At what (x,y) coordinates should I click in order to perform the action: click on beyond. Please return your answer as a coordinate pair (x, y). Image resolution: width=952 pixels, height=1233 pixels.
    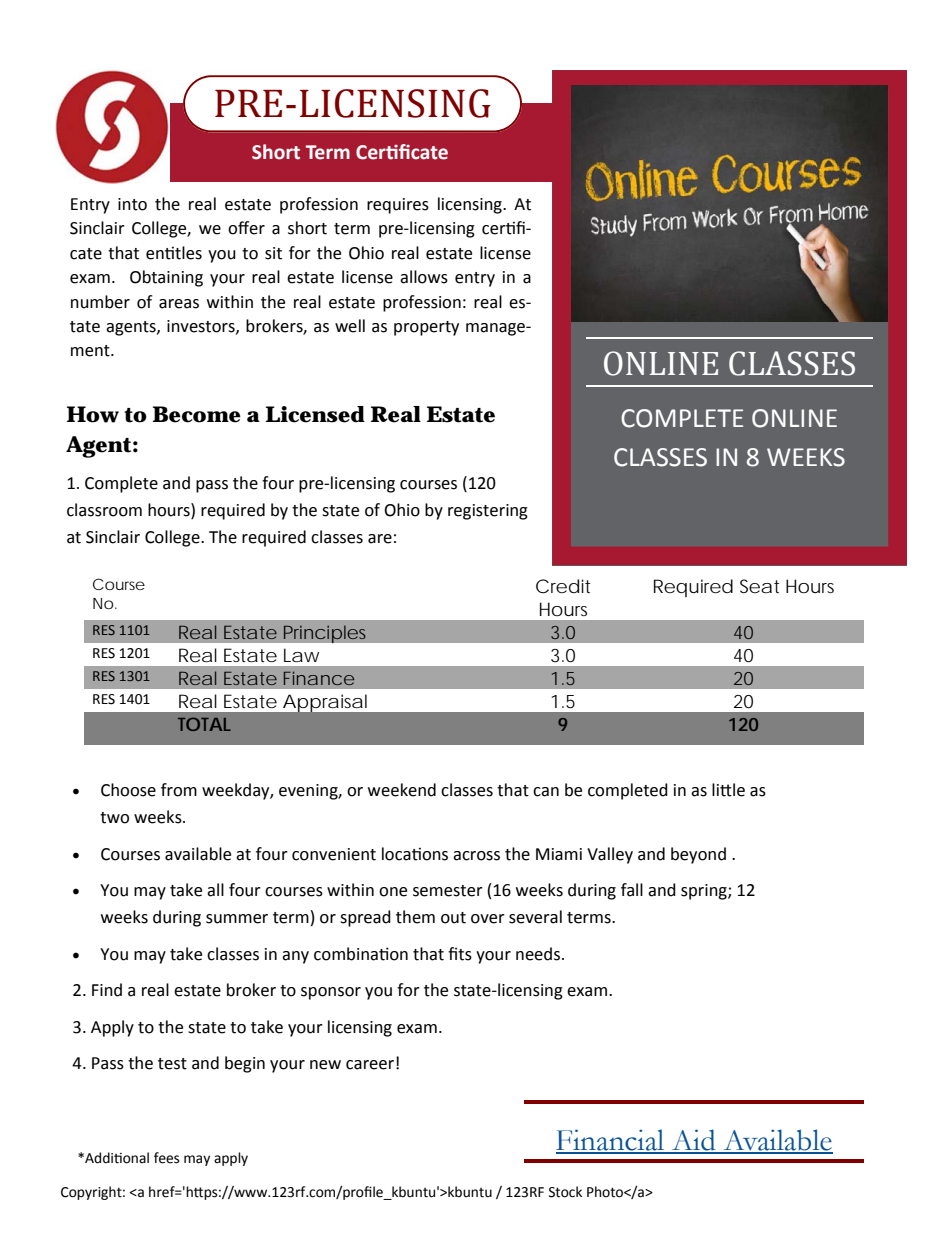
    Looking at the image, I should click on (698, 855).
